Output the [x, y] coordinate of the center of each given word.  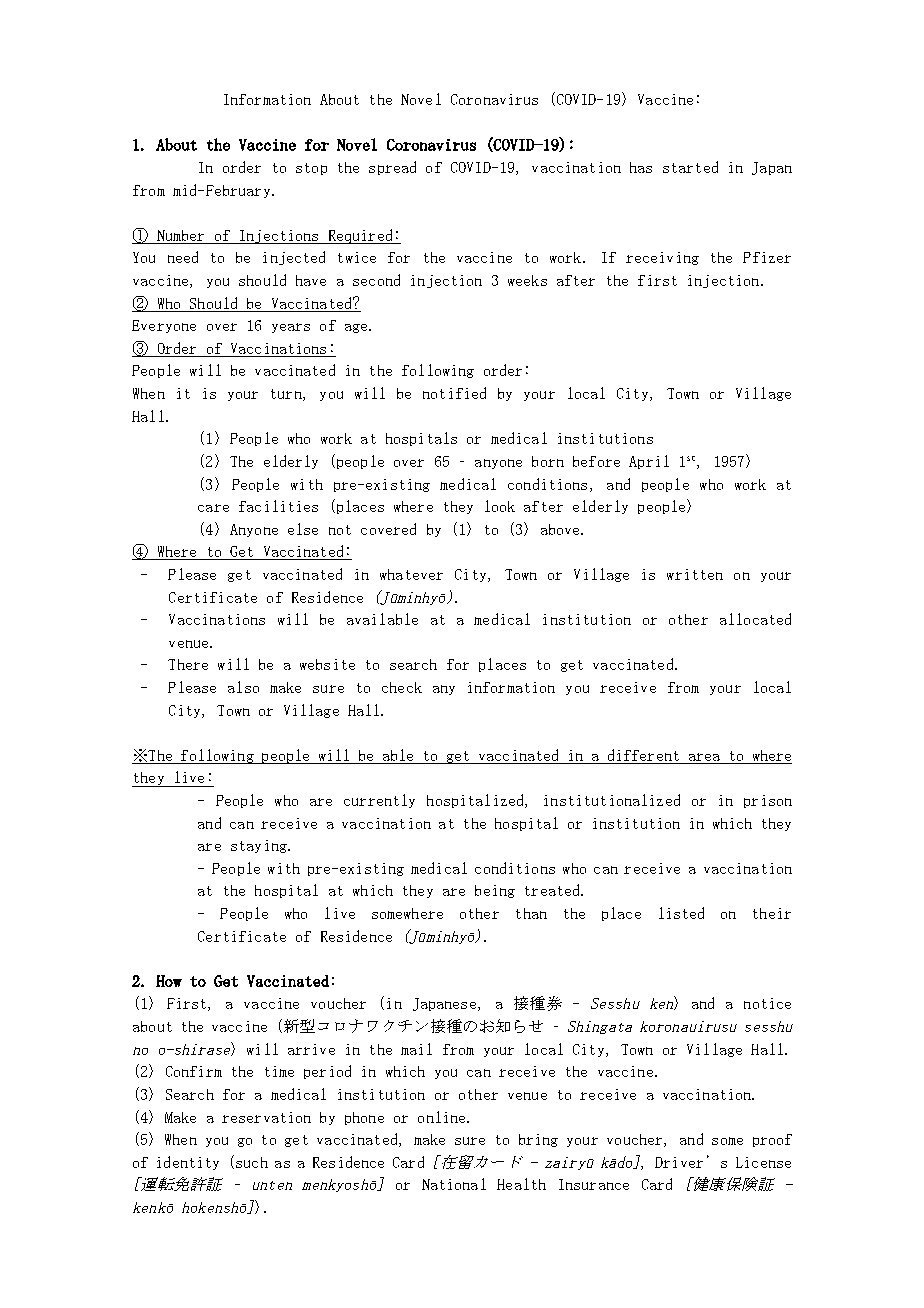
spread [392, 168]
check [402, 687]
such [252, 1162]
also [243, 687]
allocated [755, 619]
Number [180, 235]
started [690, 167]
